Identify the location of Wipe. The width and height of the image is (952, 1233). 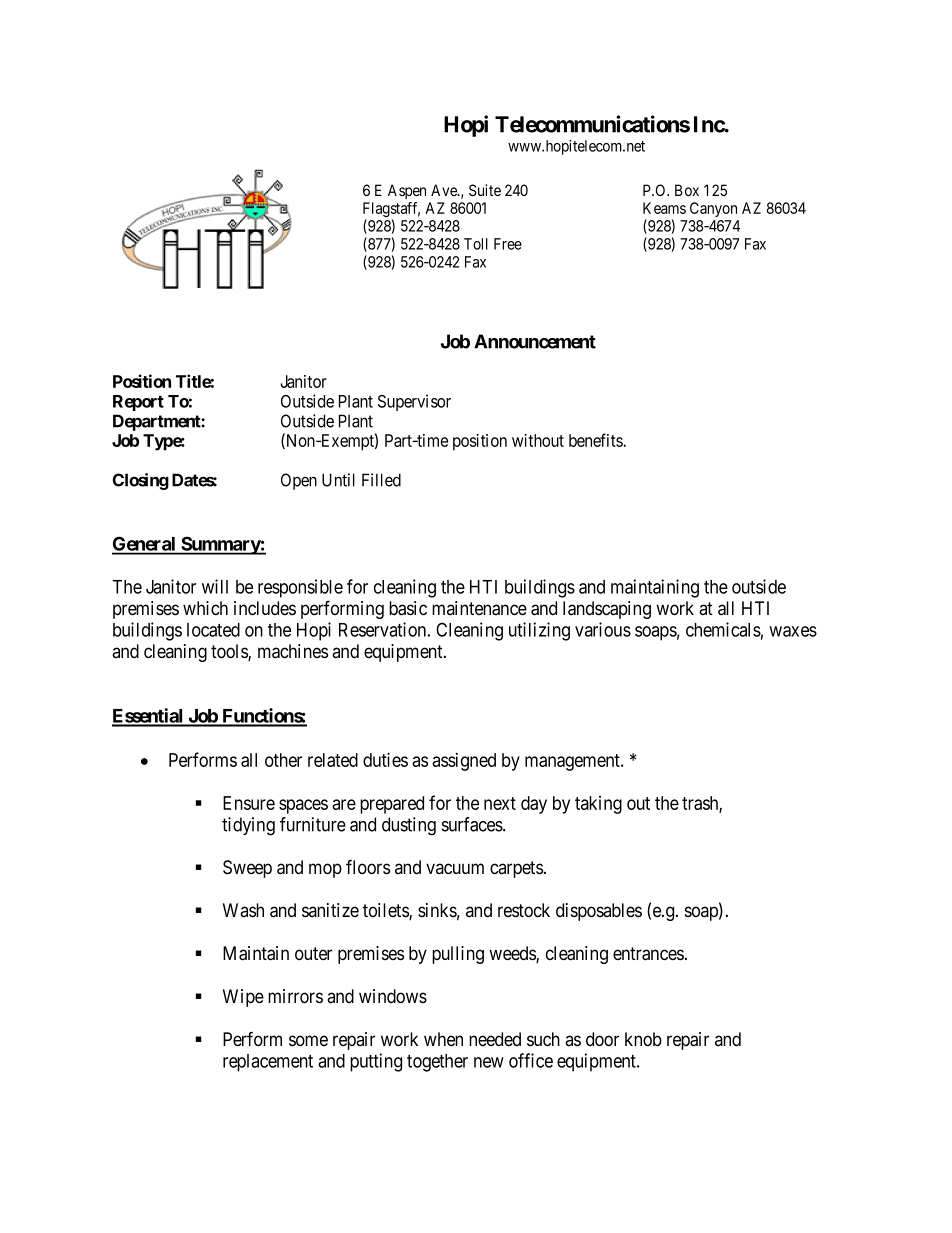
(243, 998).
